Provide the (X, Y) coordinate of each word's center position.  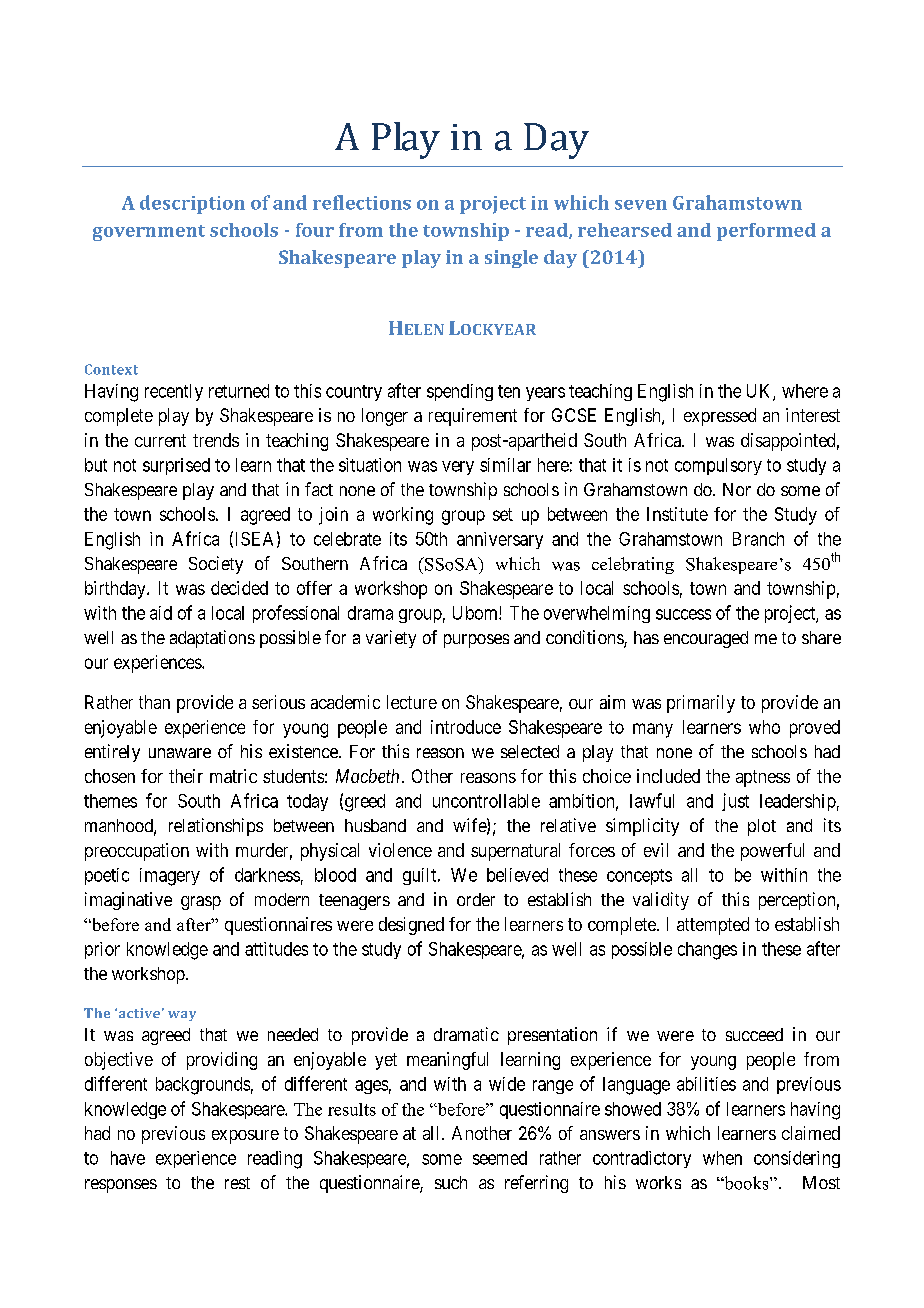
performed (766, 232)
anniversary (500, 540)
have (128, 1158)
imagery (170, 877)
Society (216, 565)
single (511, 259)
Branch (758, 539)
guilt (421, 876)
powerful (772, 852)
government (149, 233)
